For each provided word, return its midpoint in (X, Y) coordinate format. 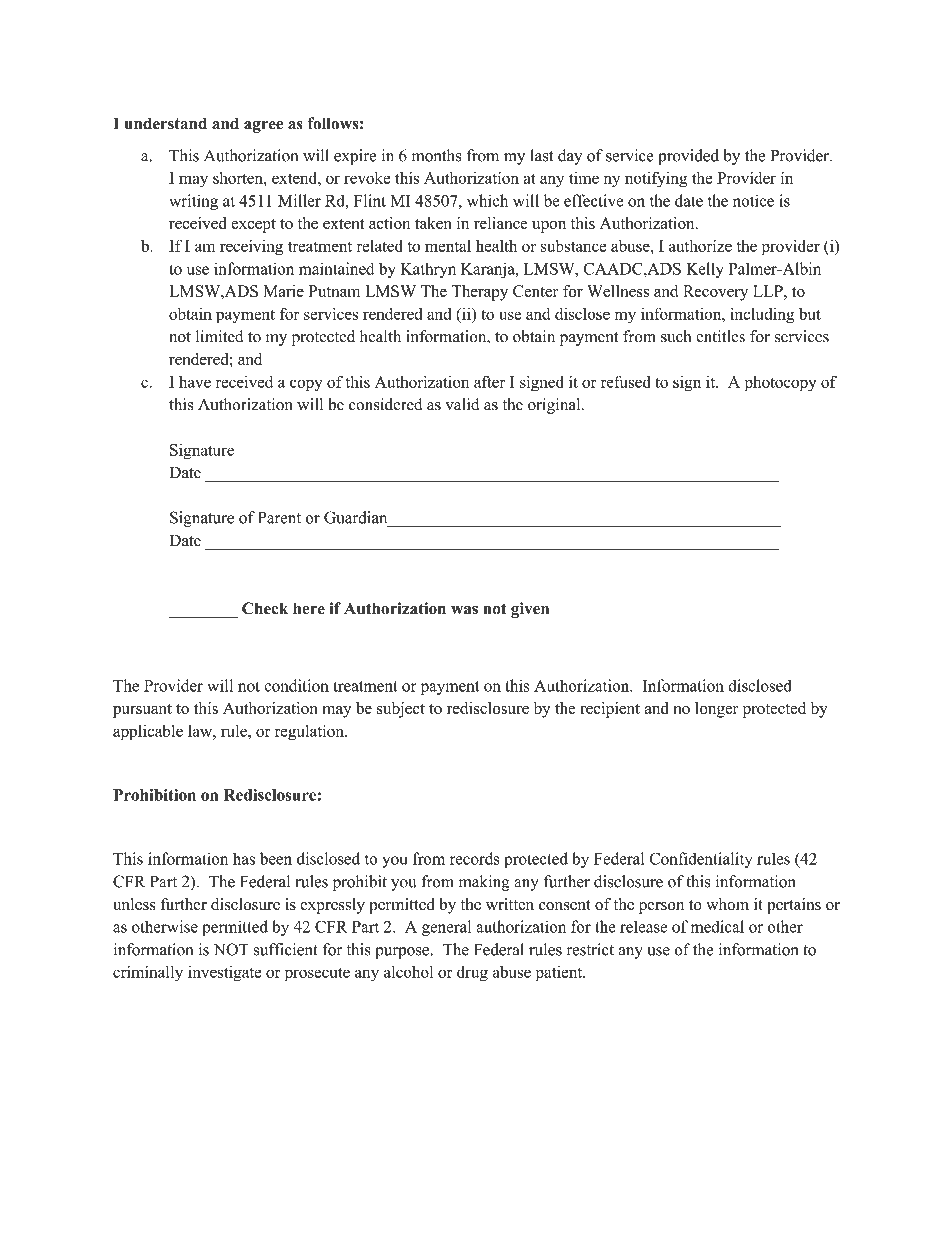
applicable (148, 732)
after (489, 381)
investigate (224, 974)
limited (219, 336)
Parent (279, 517)
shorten (239, 178)
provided (688, 157)
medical (717, 926)
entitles (720, 336)
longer (717, 710)
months (436, 155)
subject (401, 710)
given (530, 610)
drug (472, 973)
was (464, 610)
